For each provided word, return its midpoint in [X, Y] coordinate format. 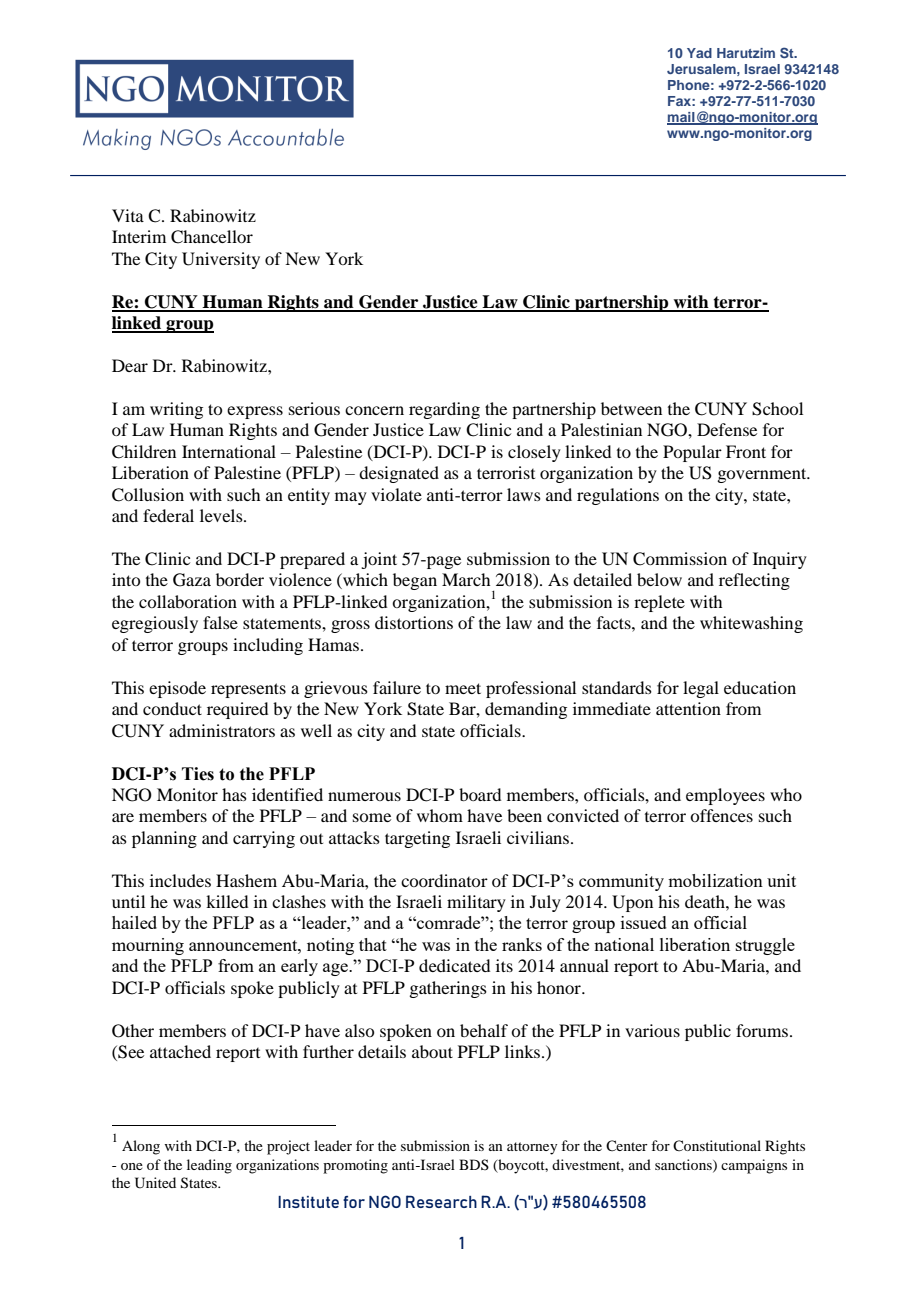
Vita [128, 215]
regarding [444, 410]
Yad [699, 53]
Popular [692, 453]
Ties [198, 774]
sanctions [684, 1165]
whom [440, 815]
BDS [474, 1164]
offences [721, 815]
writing [176, 410]
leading [209, 1166]
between [631, 408]
